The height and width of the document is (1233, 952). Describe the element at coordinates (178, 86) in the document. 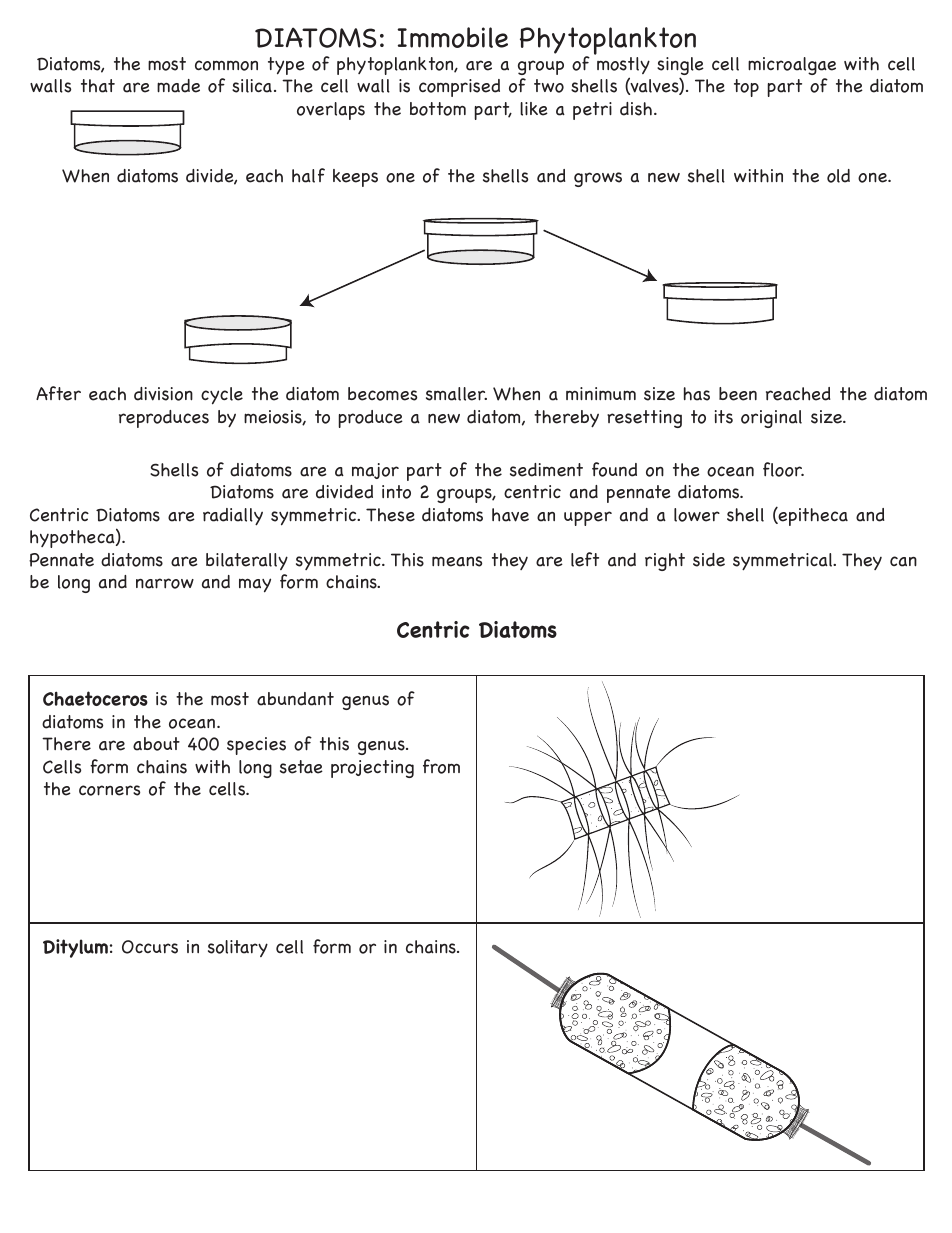

I see `made` at that location.
